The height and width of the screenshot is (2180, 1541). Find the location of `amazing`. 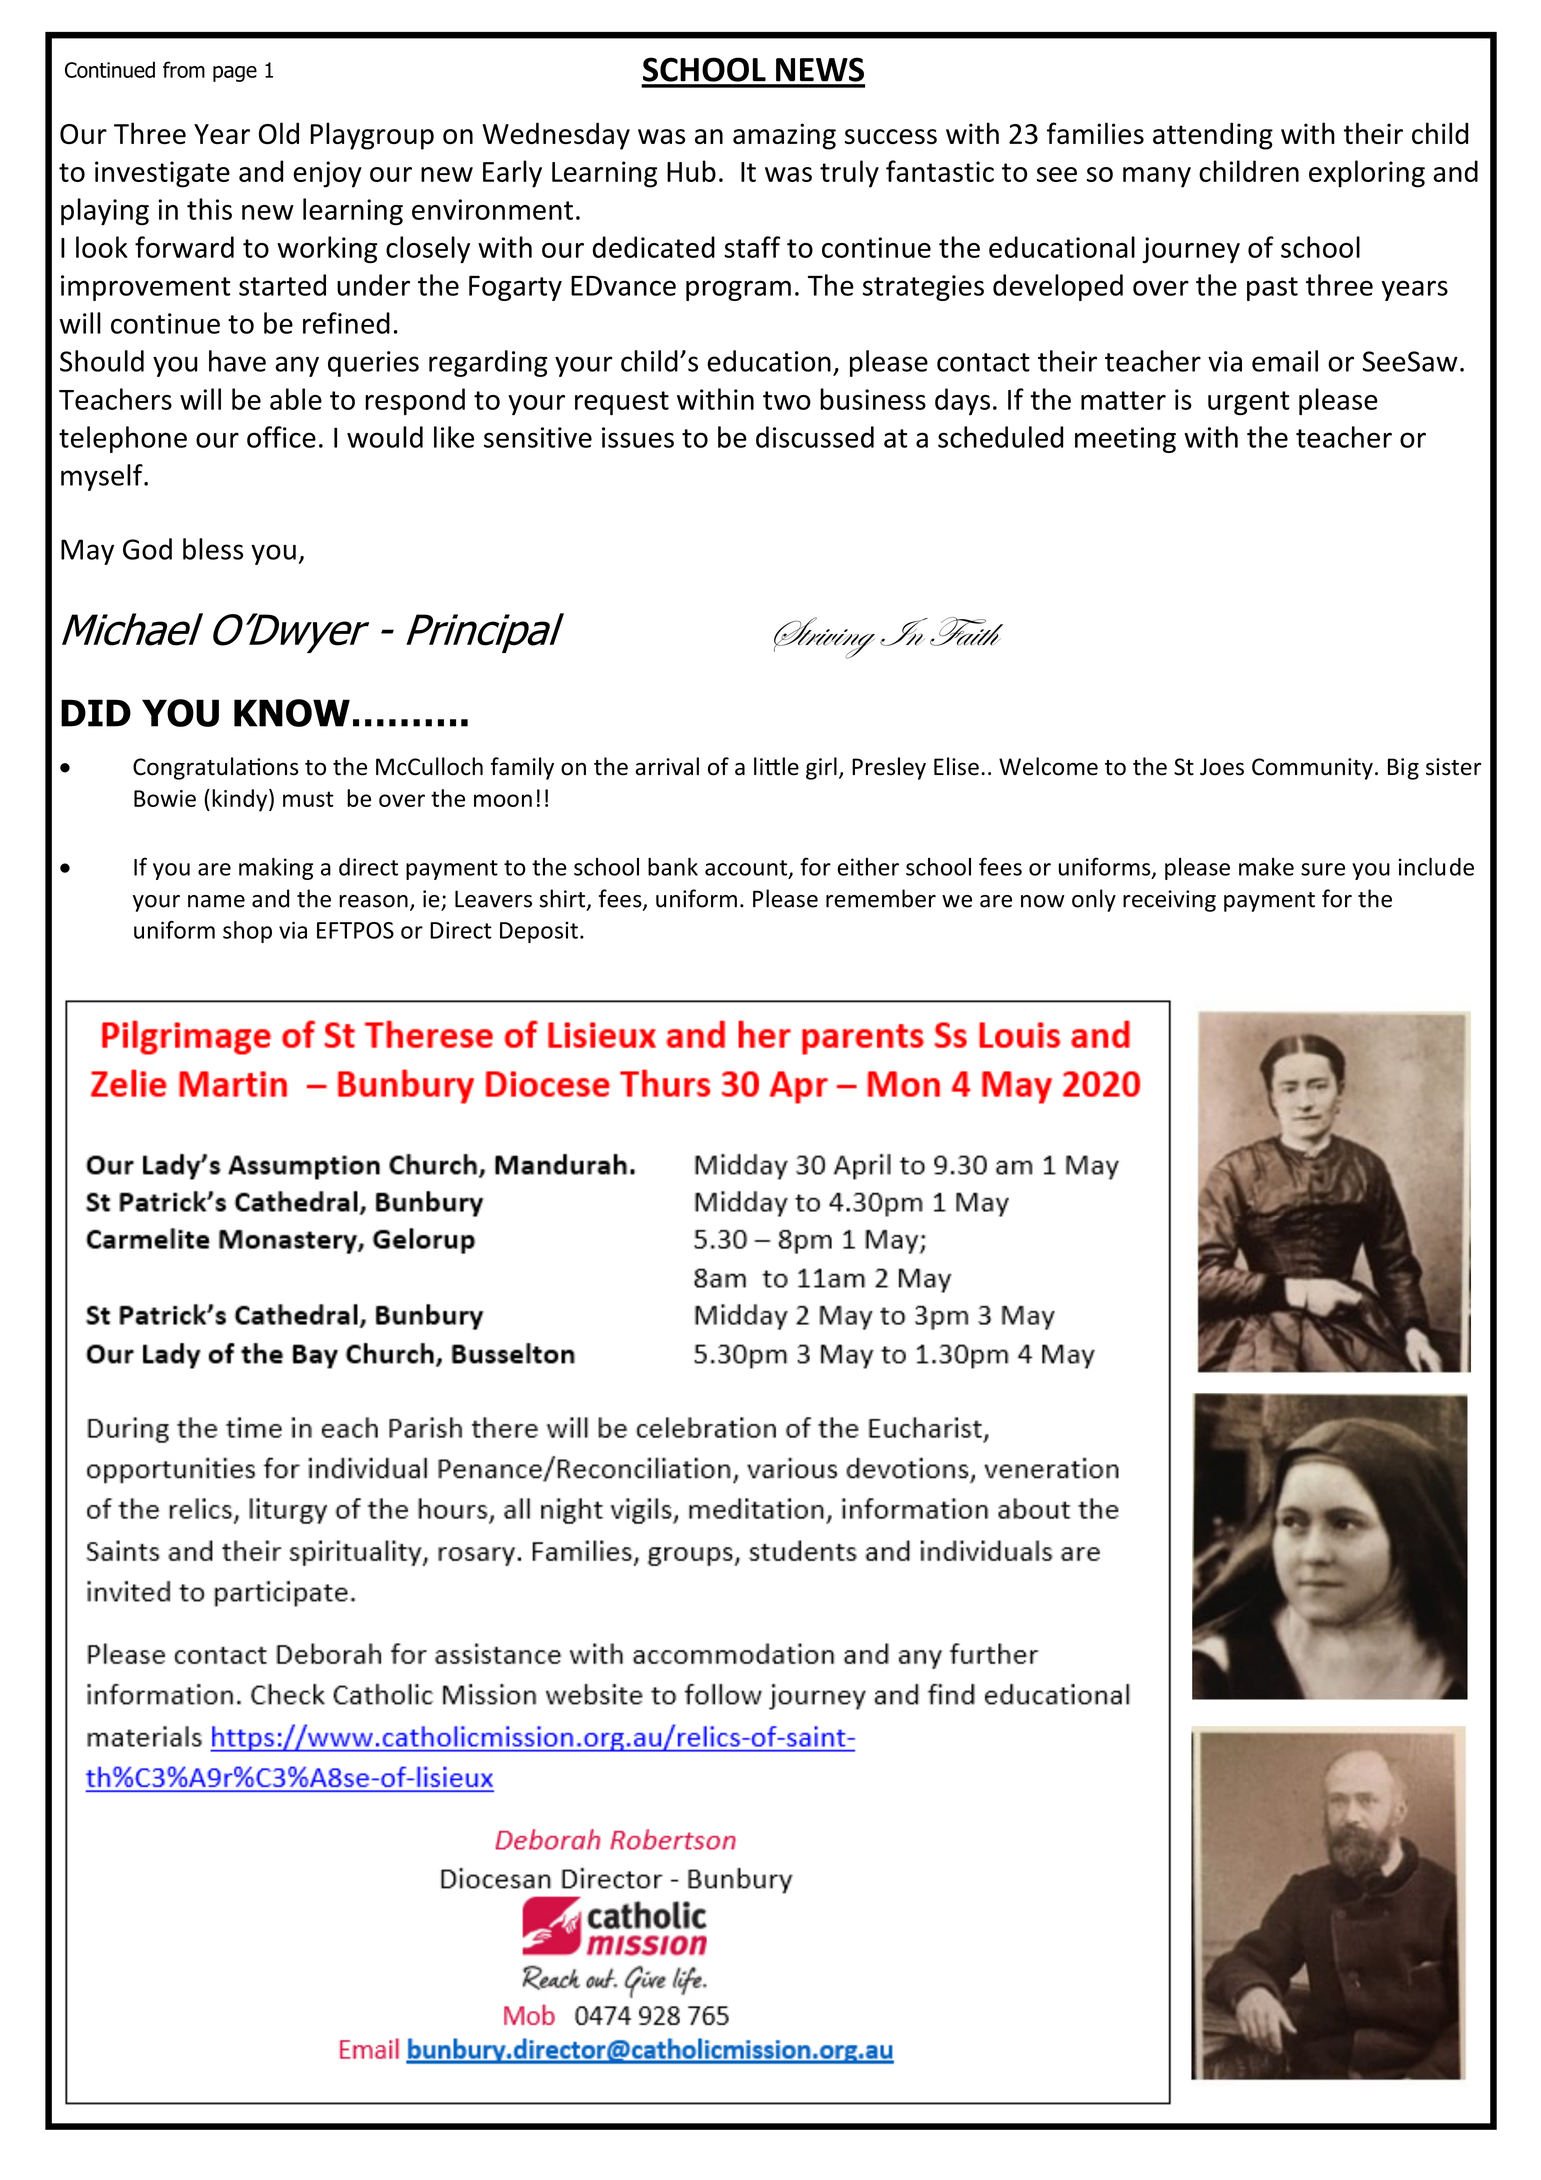

amazing is located at coordinates (784, 136).
